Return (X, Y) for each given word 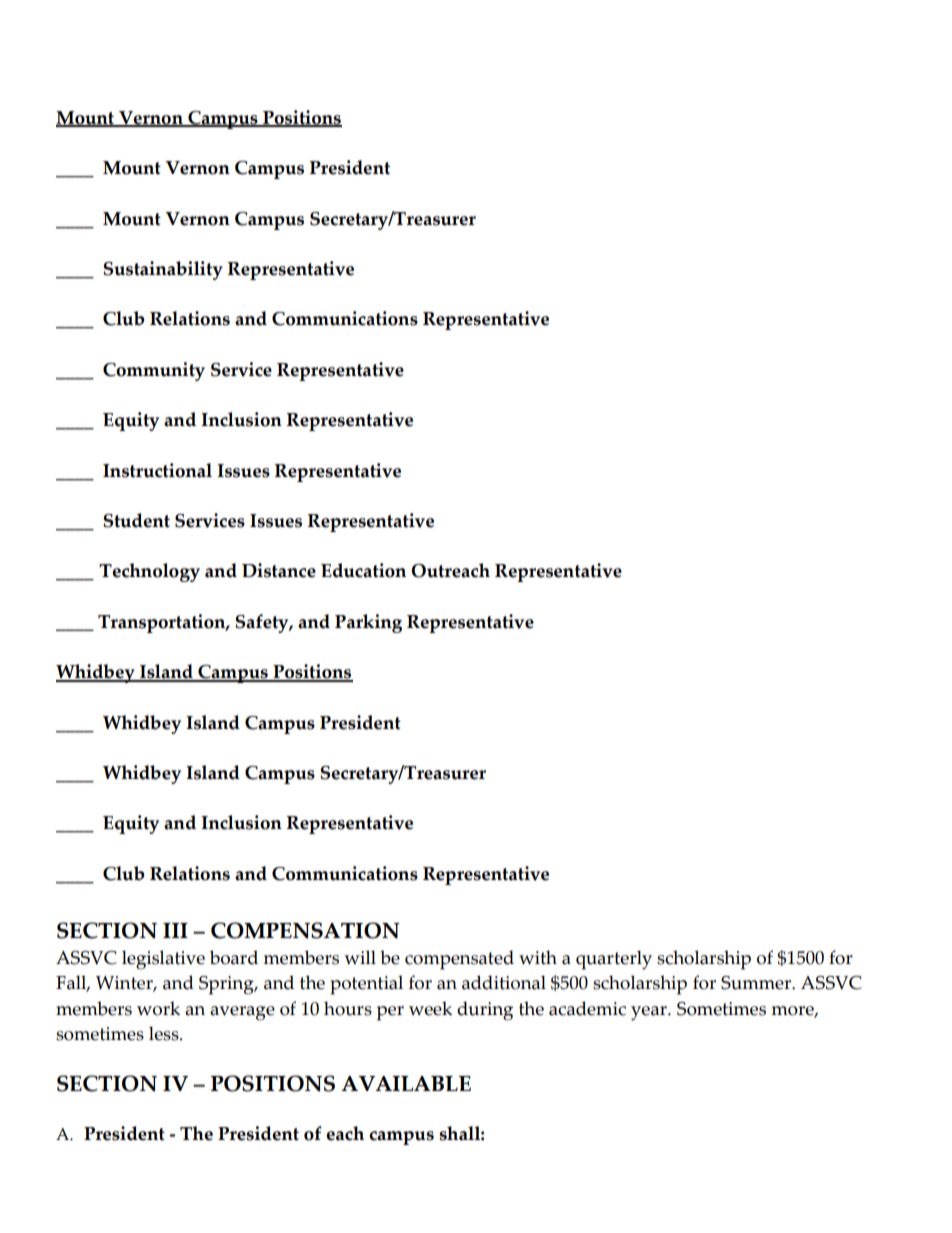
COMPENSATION (305, 930)
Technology (149, 572)
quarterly (614, 960)
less (165, 1033)
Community (154, 371)
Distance (279, 570)
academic (587, 1008)
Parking (368, 623)
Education (363, 570)
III (175, 930)
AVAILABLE (406, 1083)
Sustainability (163, 270)
